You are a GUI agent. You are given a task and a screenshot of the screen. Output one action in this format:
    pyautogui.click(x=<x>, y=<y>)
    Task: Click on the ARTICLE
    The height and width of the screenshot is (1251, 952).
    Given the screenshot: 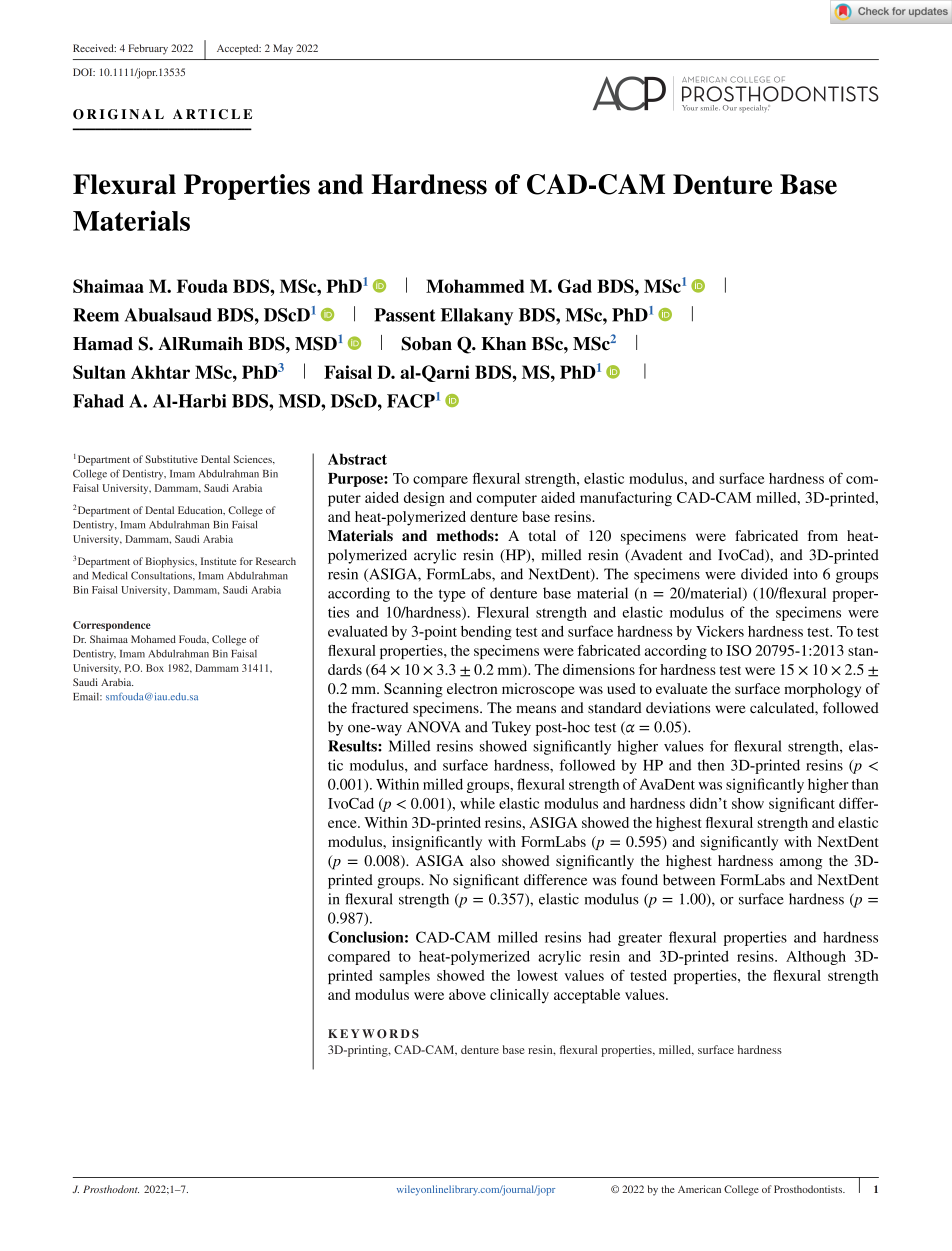 What is the action you would take?
    pyautogui.click(x=212, y=114)
